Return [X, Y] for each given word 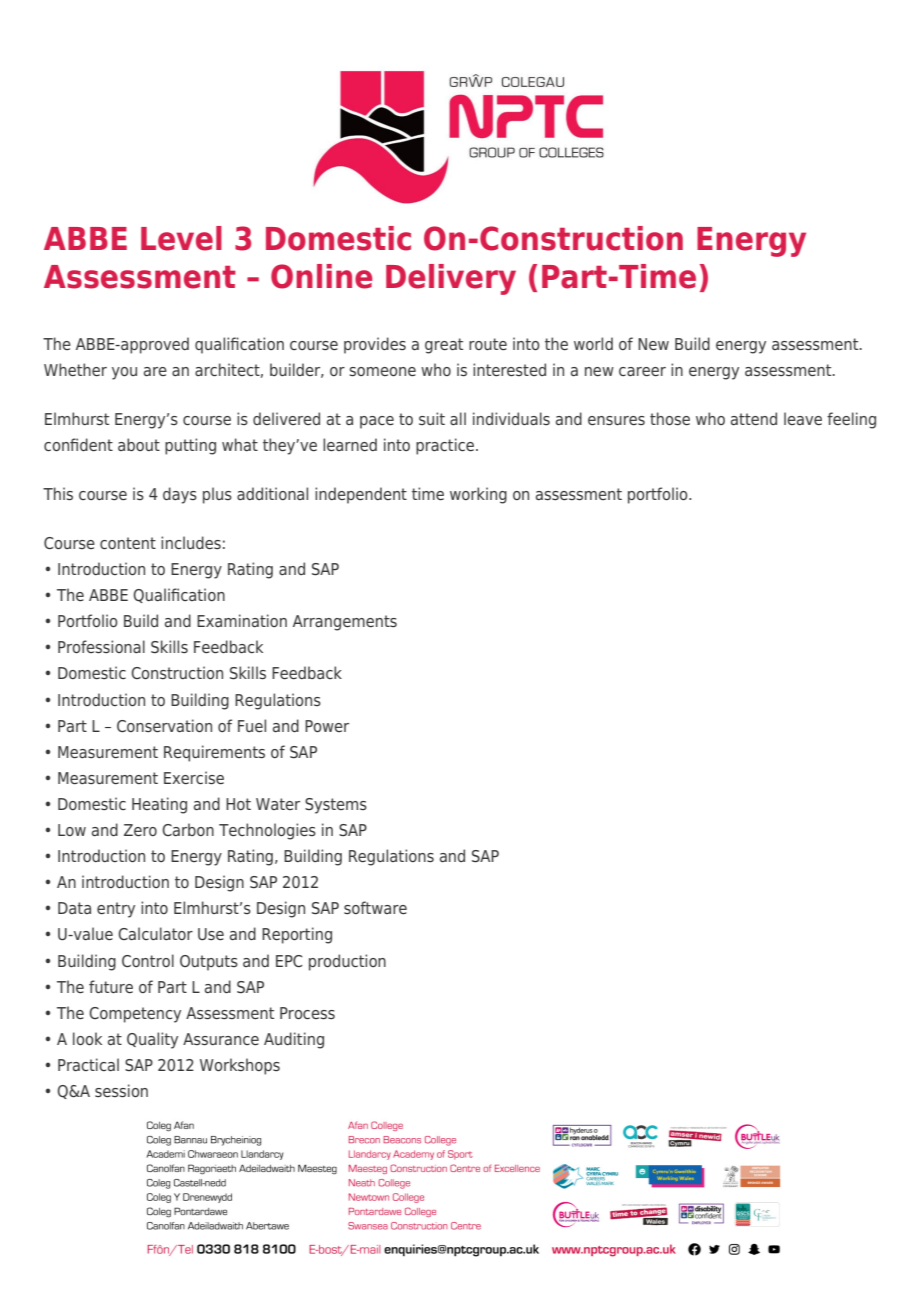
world [593, 343]
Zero [140, 830]
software [375, 907]
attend [754, 418]
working [478, 495]
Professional [101, 646]
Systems [336, 806]
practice [446, 446]
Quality [152, 1040]
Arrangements [345, 623]
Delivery [451, 279]
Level [181, 238]
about [139, 444]
